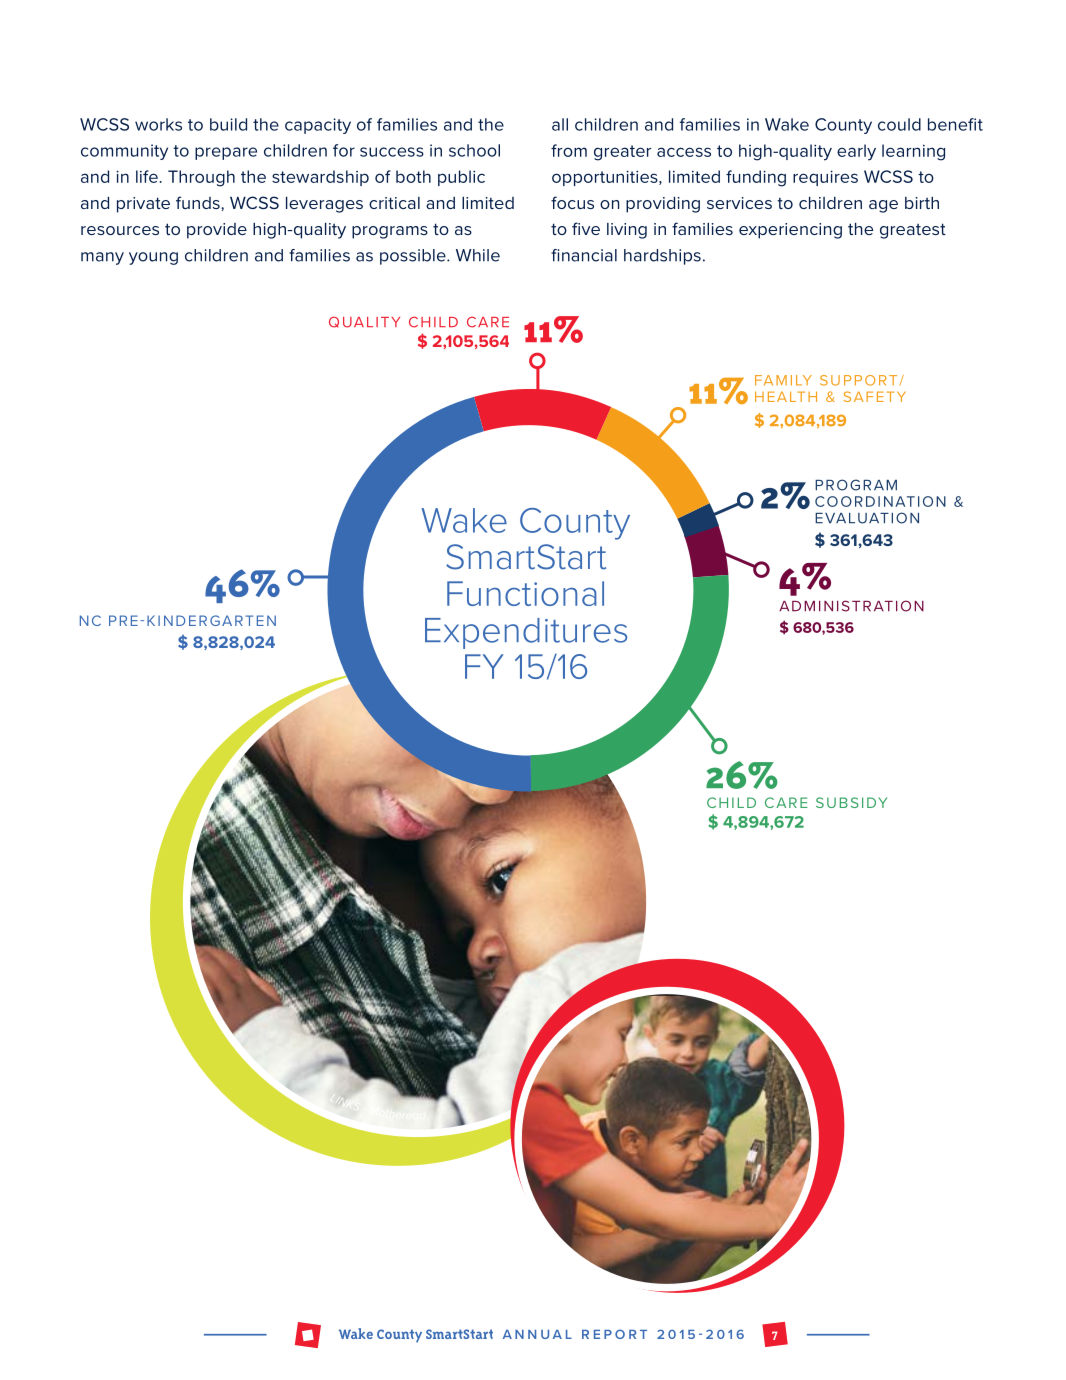 The image size is (1066, 1380). I want to click on While, so click(478, 255).
